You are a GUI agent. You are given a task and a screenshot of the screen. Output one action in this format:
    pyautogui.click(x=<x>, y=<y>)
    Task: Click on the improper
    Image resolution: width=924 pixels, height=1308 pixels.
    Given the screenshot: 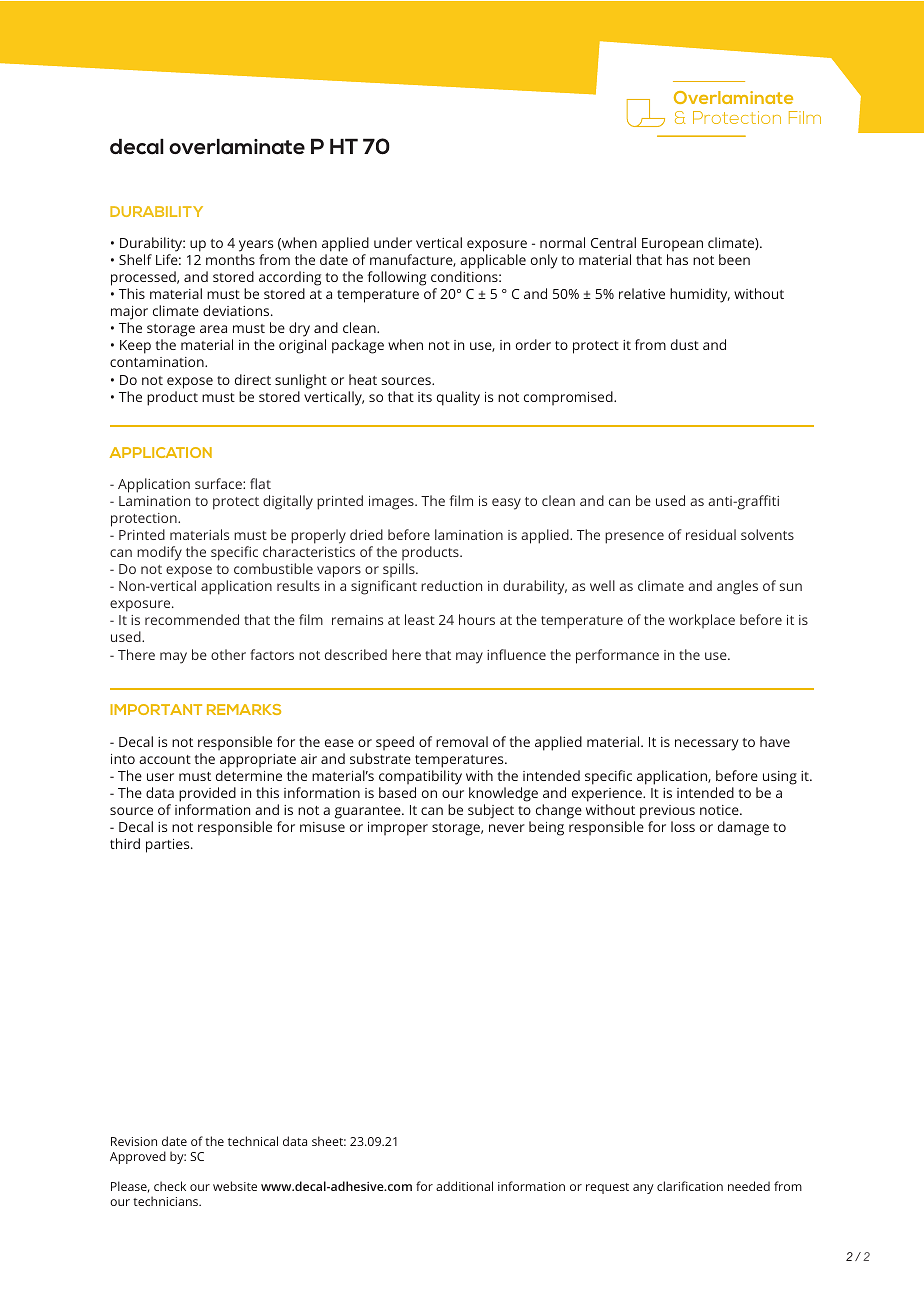 What is the action you would take?
    pyautogui.click(x=398, y=829)
